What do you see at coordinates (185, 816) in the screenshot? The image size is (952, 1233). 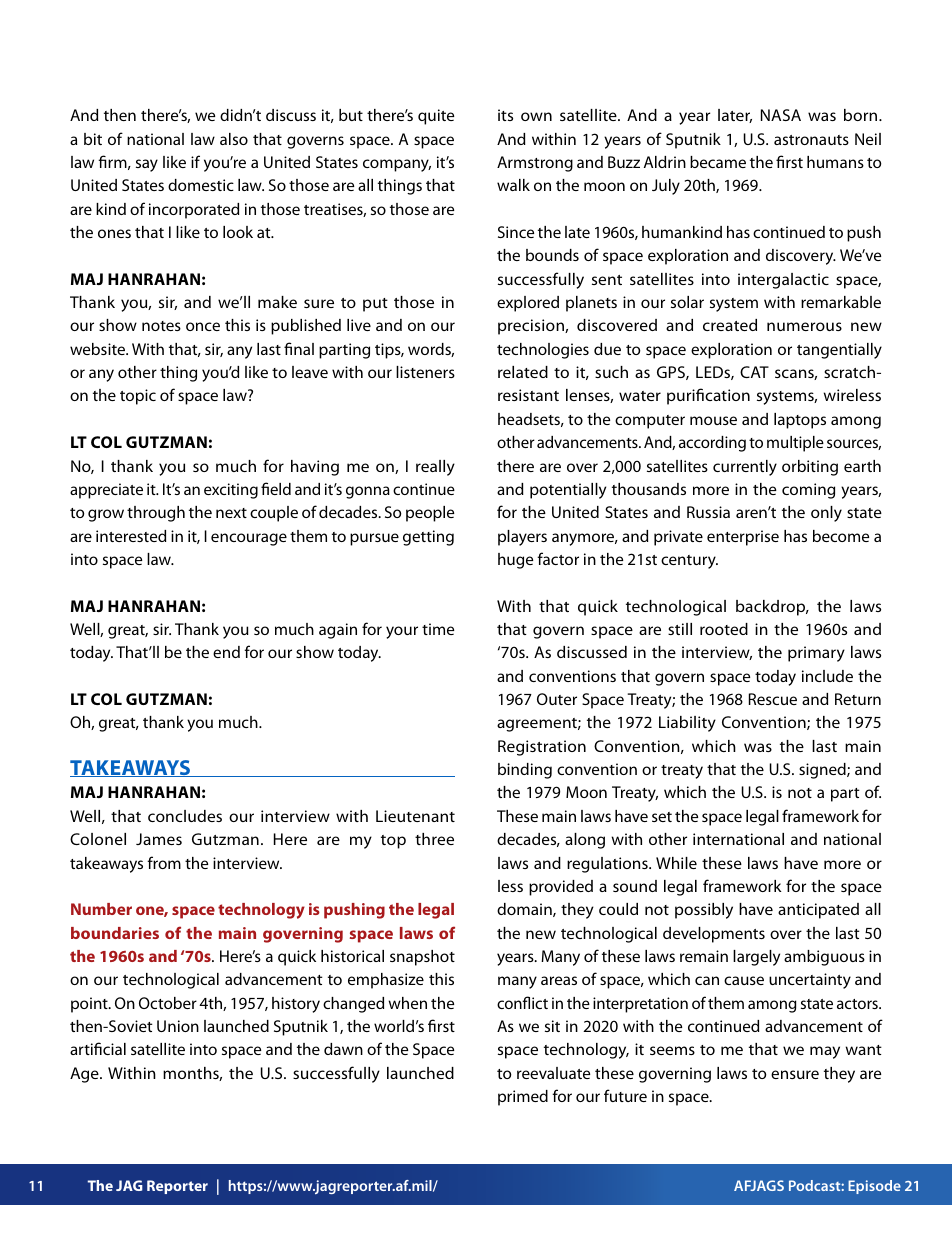 I see `concludes` at bounding box center [185, 816].
